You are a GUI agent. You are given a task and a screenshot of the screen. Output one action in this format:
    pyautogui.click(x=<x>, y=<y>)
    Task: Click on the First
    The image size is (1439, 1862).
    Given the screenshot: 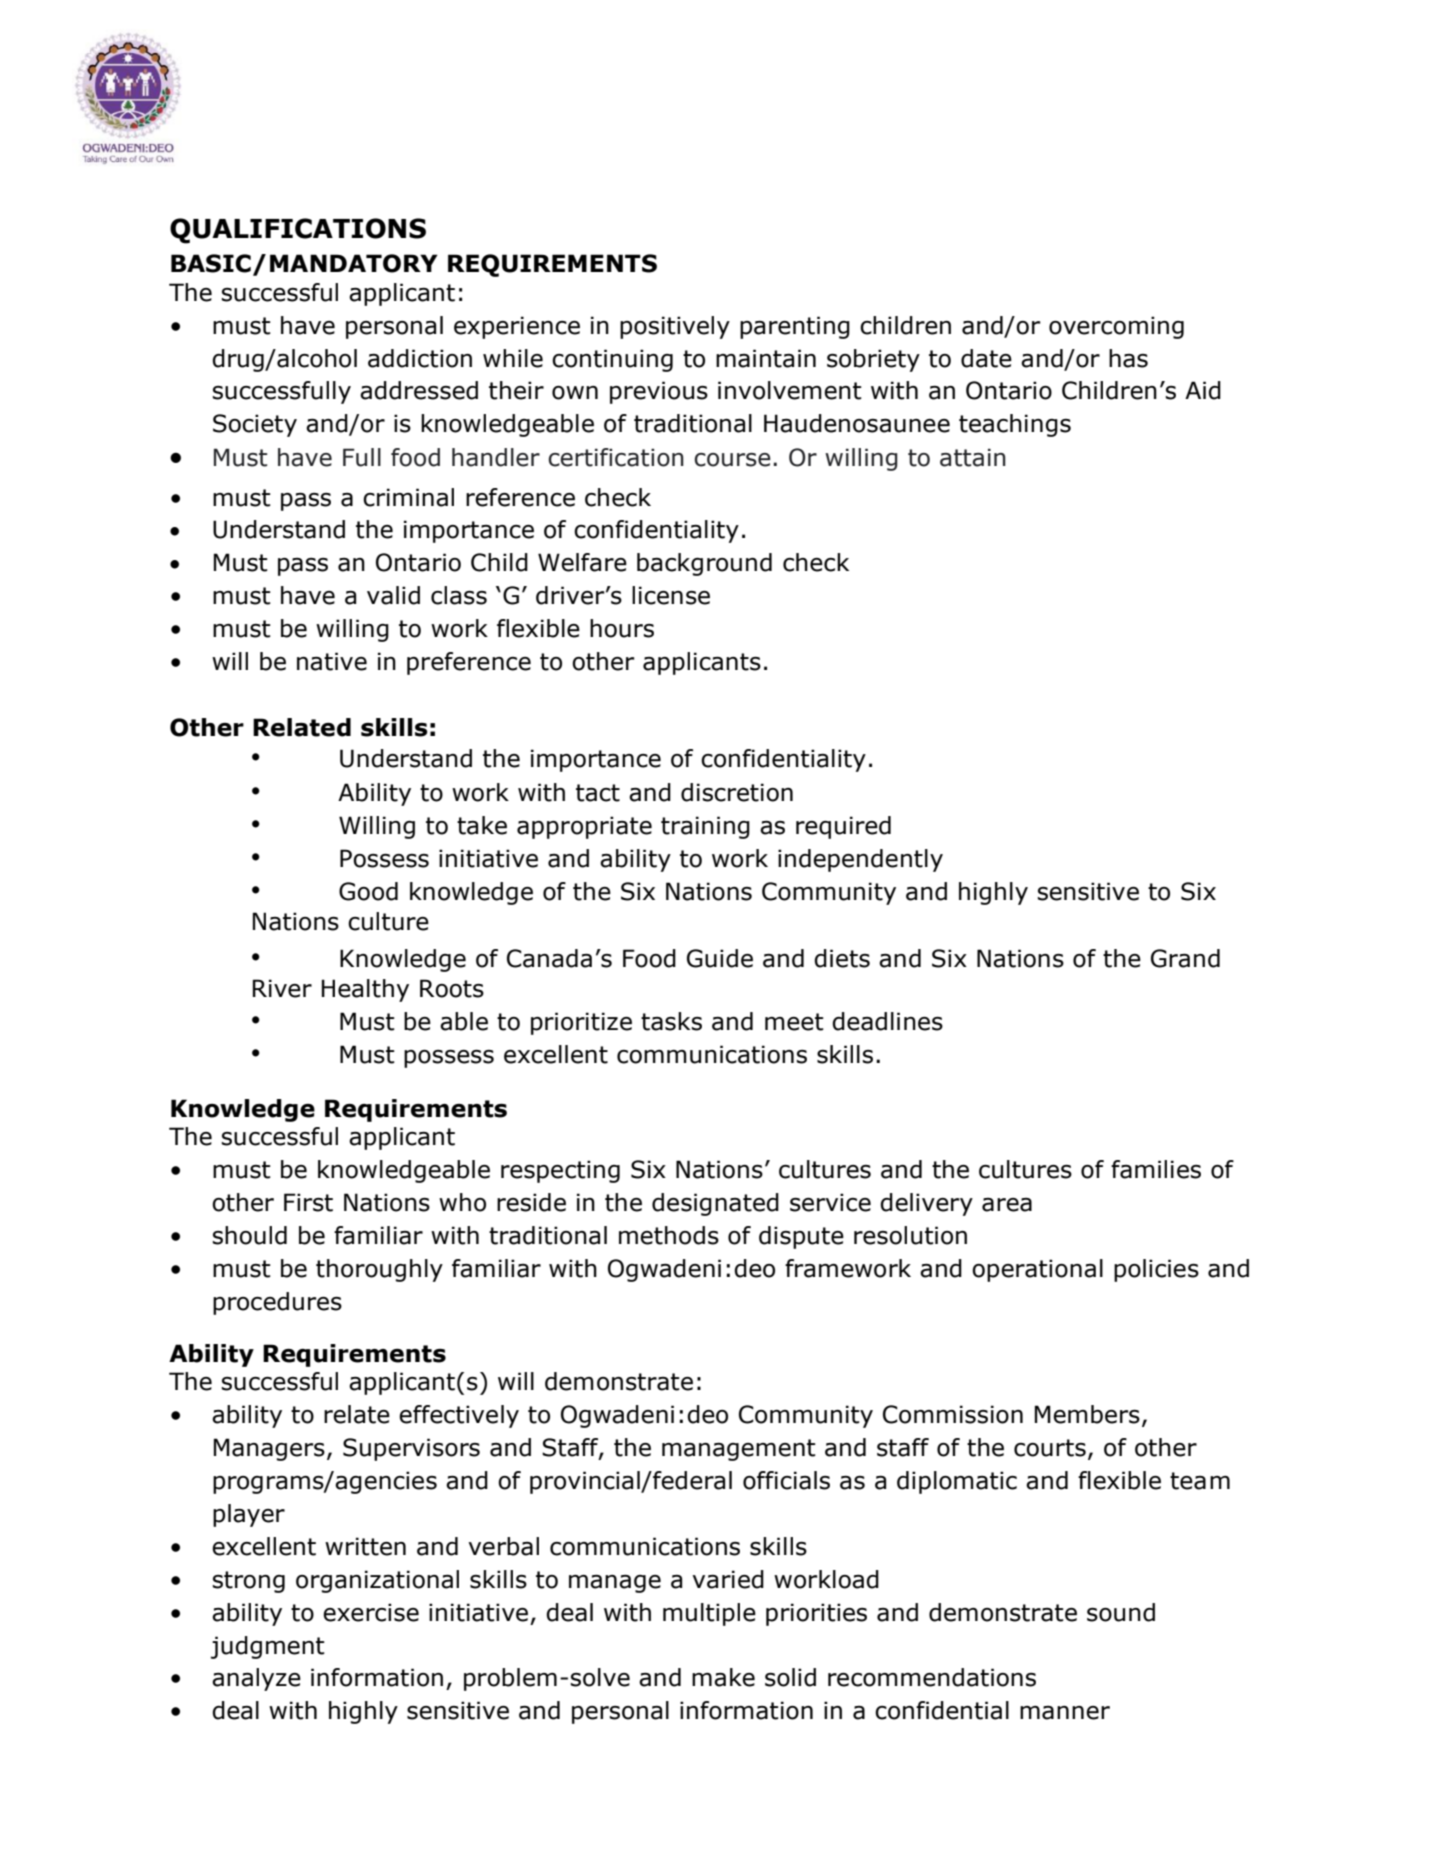 What is the action you would take?
    pyautogui.click(x=308, y=1202)
